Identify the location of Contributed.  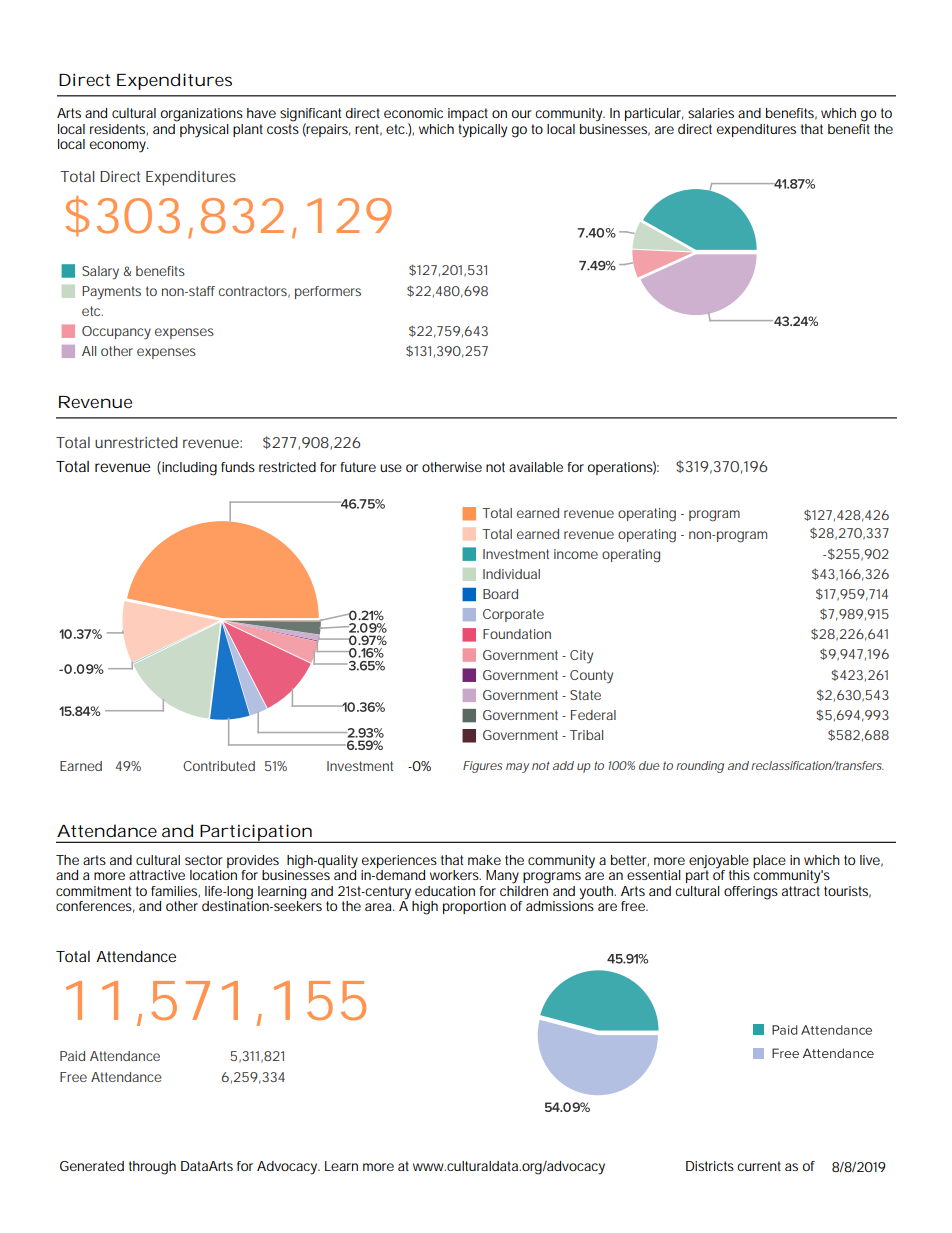
(219, 766).
